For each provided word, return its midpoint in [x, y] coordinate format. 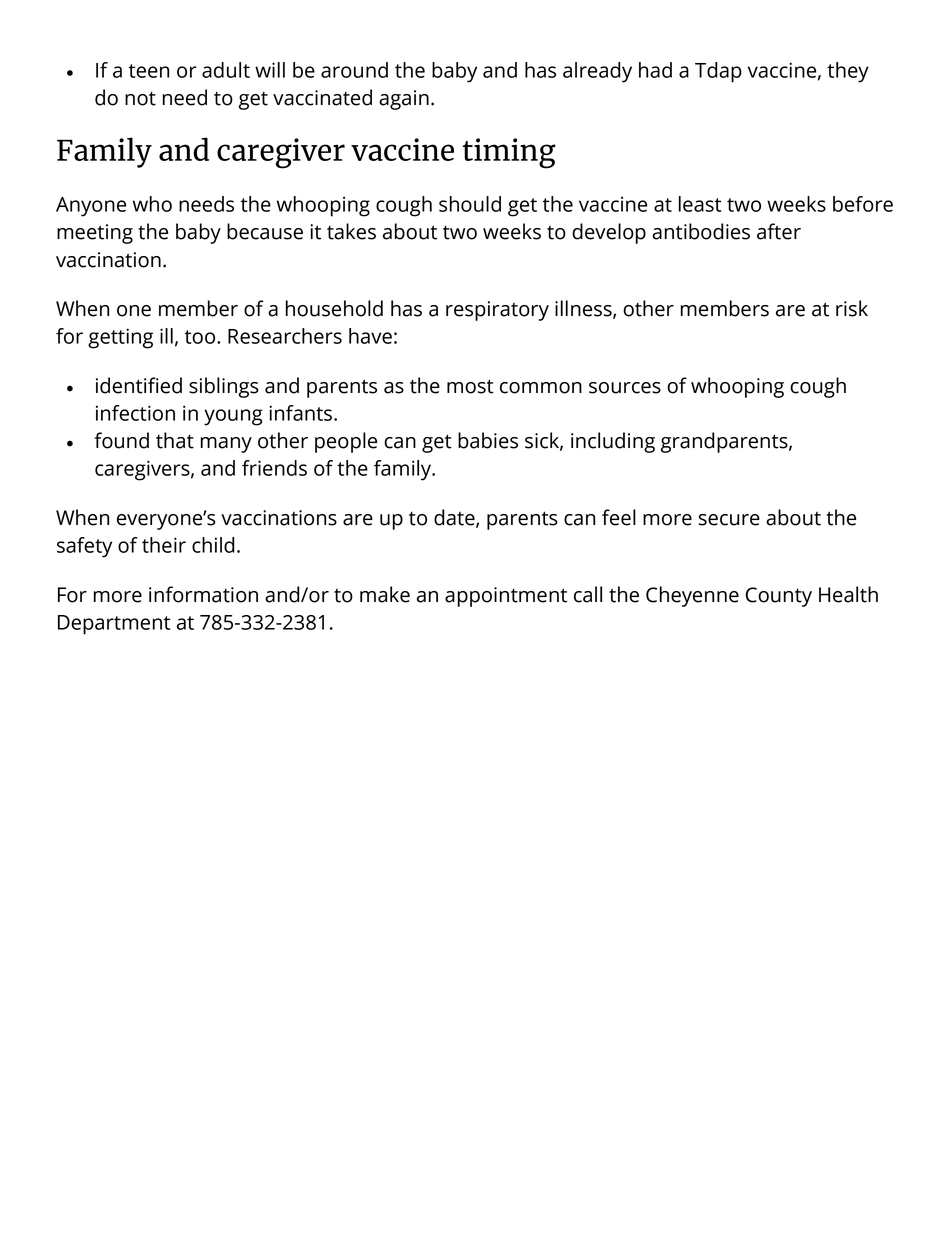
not [140, 98]
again [404, 100]
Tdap [718, 72]
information [203, 594]
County [779, 597]
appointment [506, 597]
